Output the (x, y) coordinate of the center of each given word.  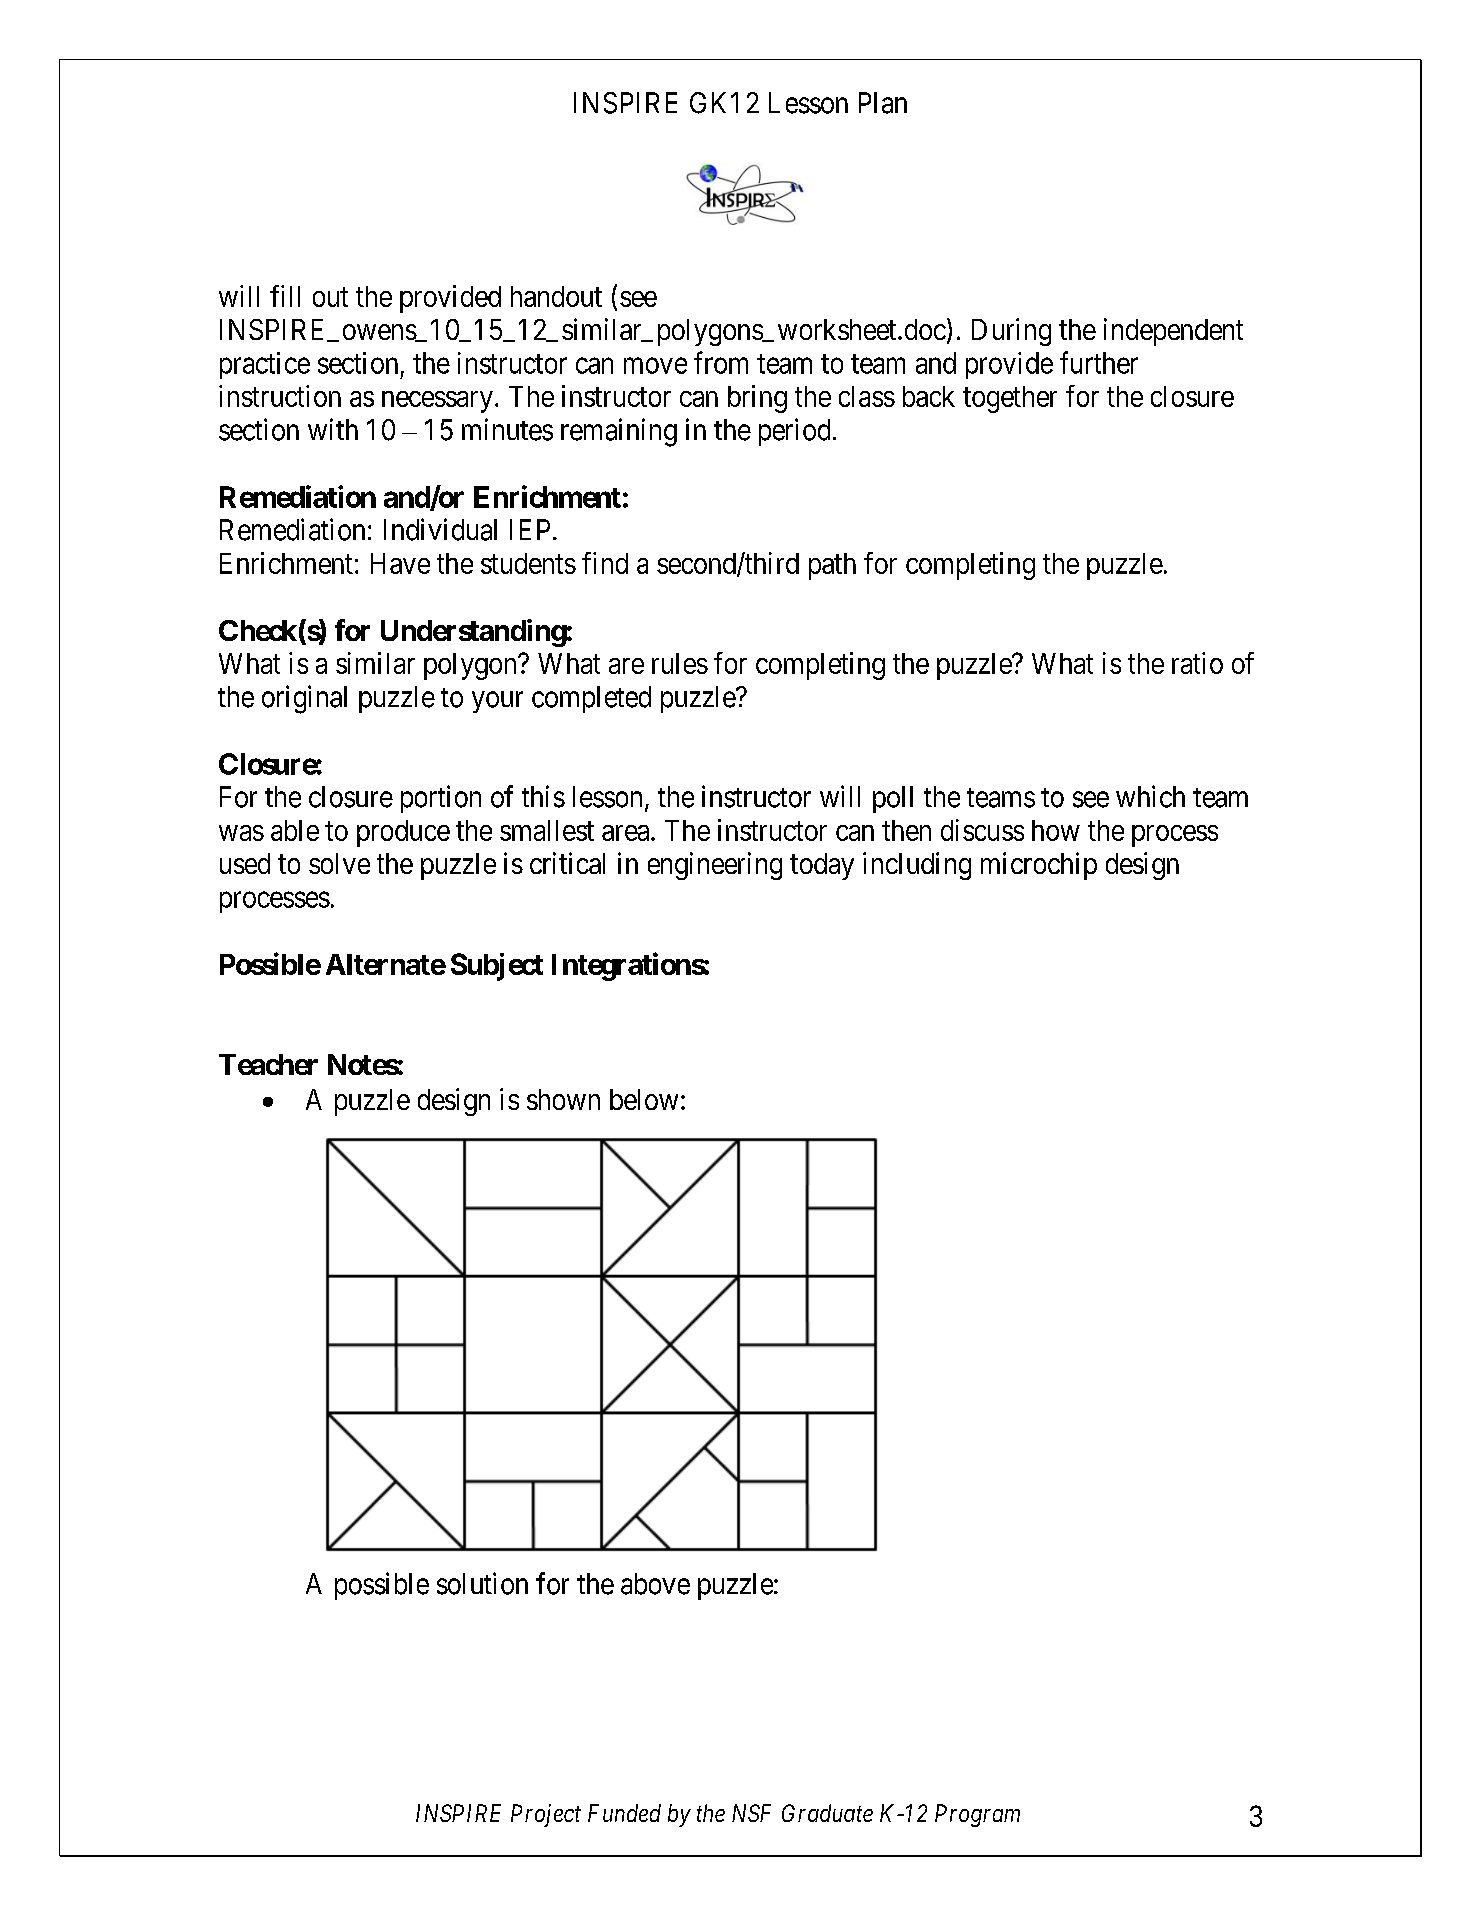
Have (400, 563)
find (605, 563)
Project (546, 1815)
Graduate (827, 1813)
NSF (751, 1813)
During (1011, 332)
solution (482, 1583)
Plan (883, 103)
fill (285, 296)
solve (339, 863)
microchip (1039, 866)
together (1010, 399)
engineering (715, 866)
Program (977, 1815)
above (655, 1584)
